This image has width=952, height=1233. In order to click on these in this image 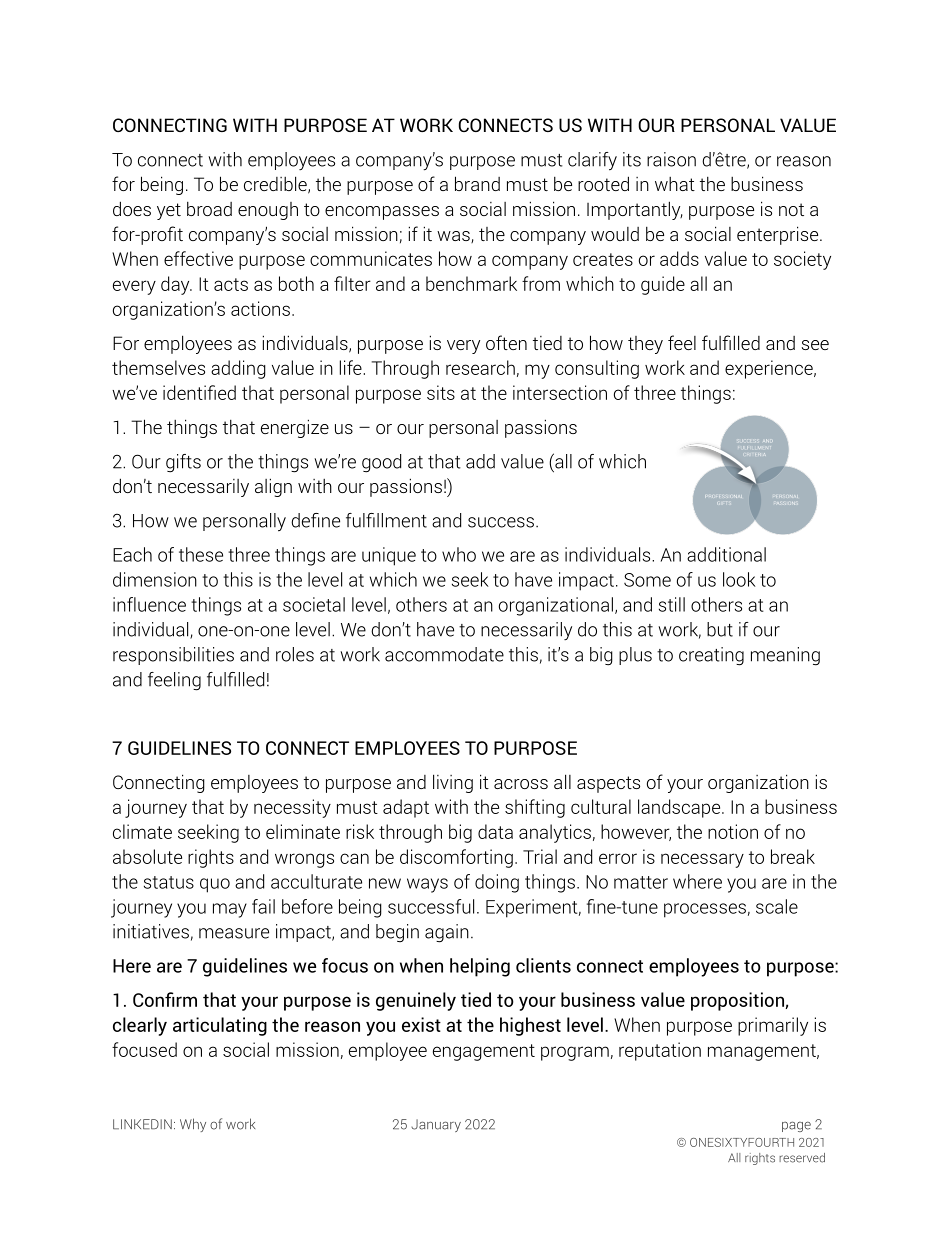, I will do `click(201, 554)`.
